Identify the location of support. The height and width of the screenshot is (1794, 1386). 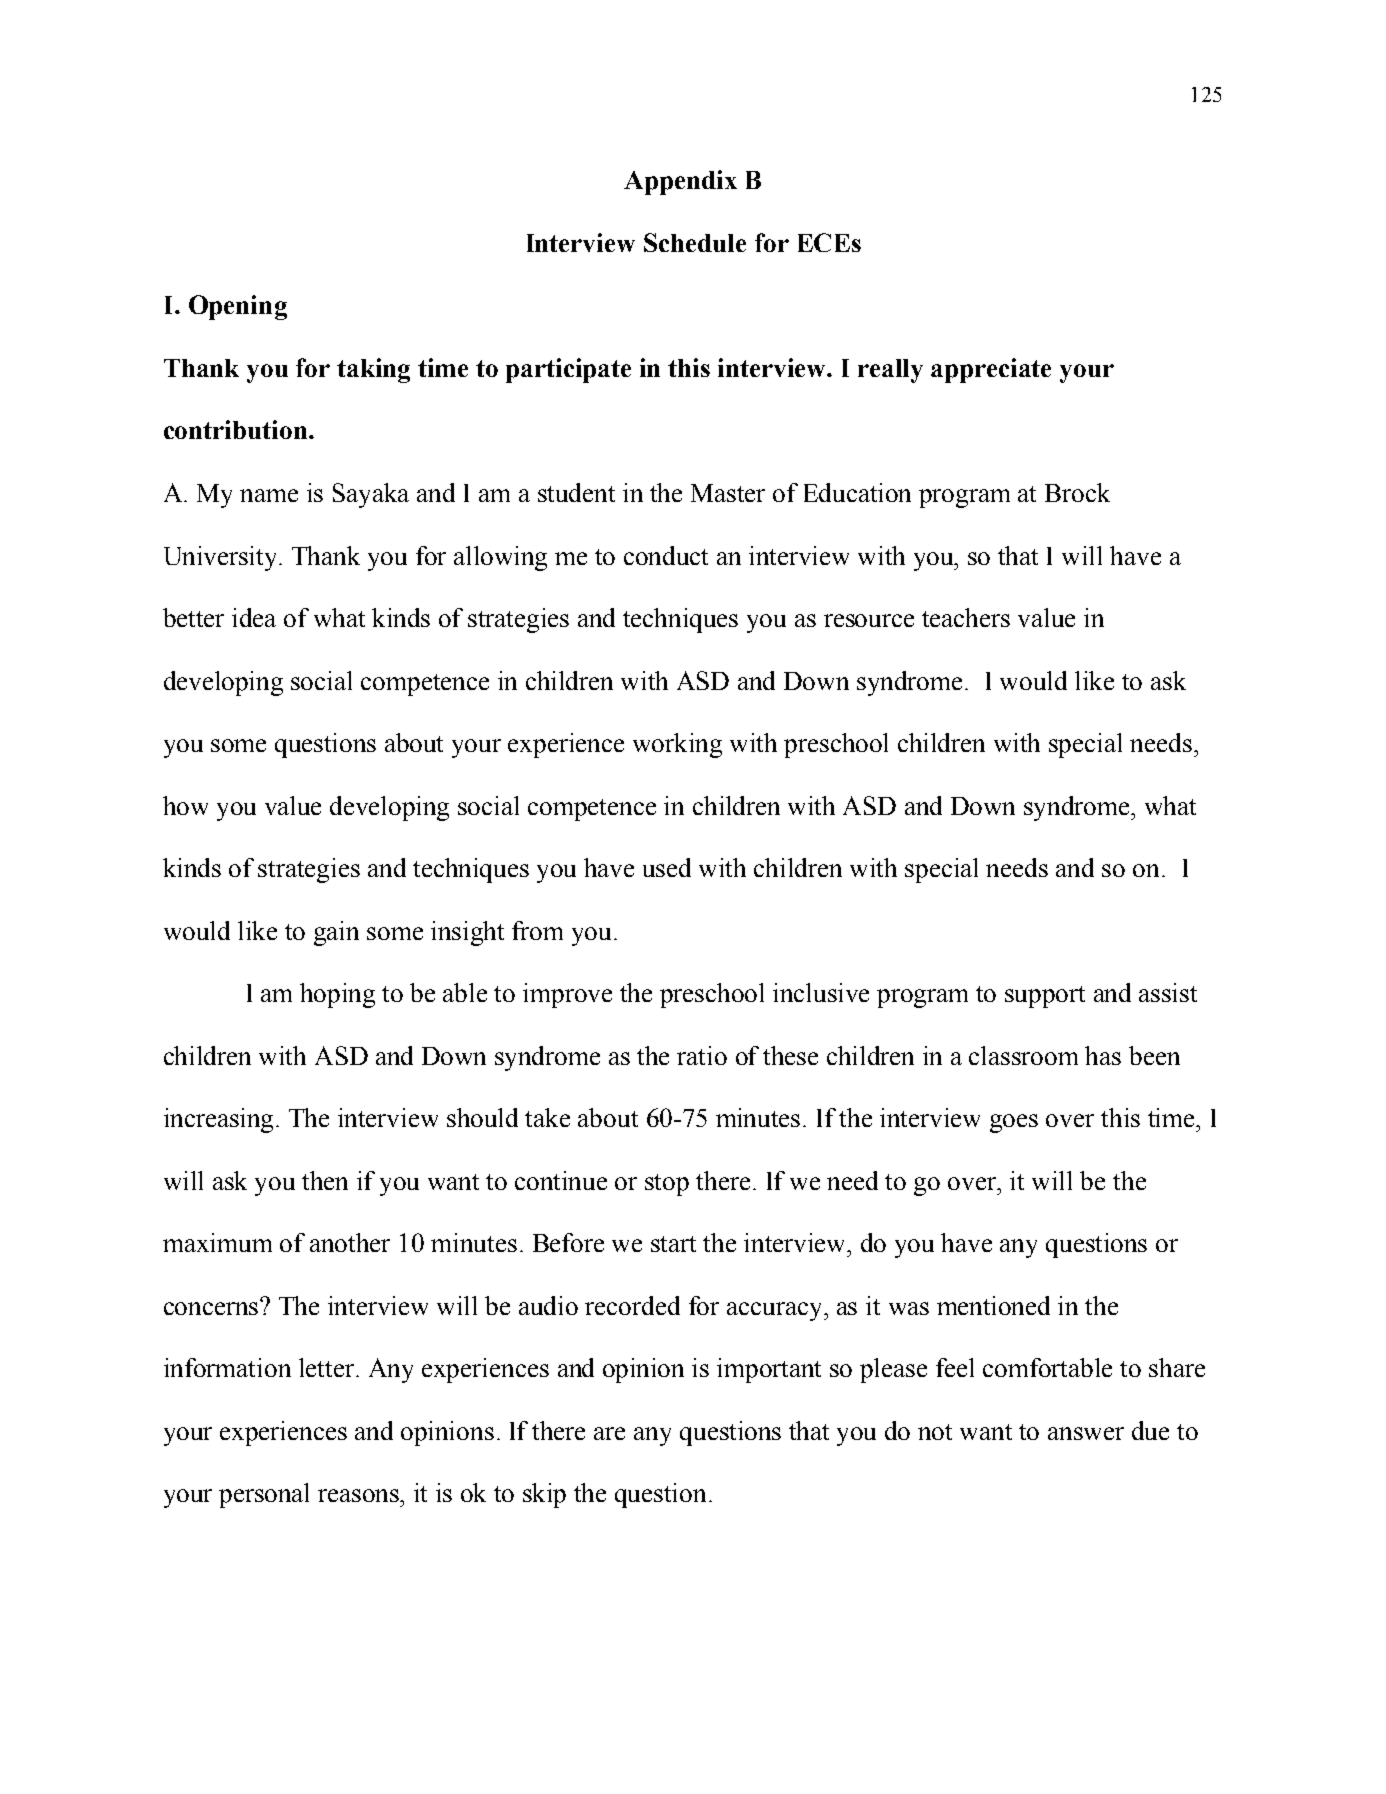
(1045, 997).
